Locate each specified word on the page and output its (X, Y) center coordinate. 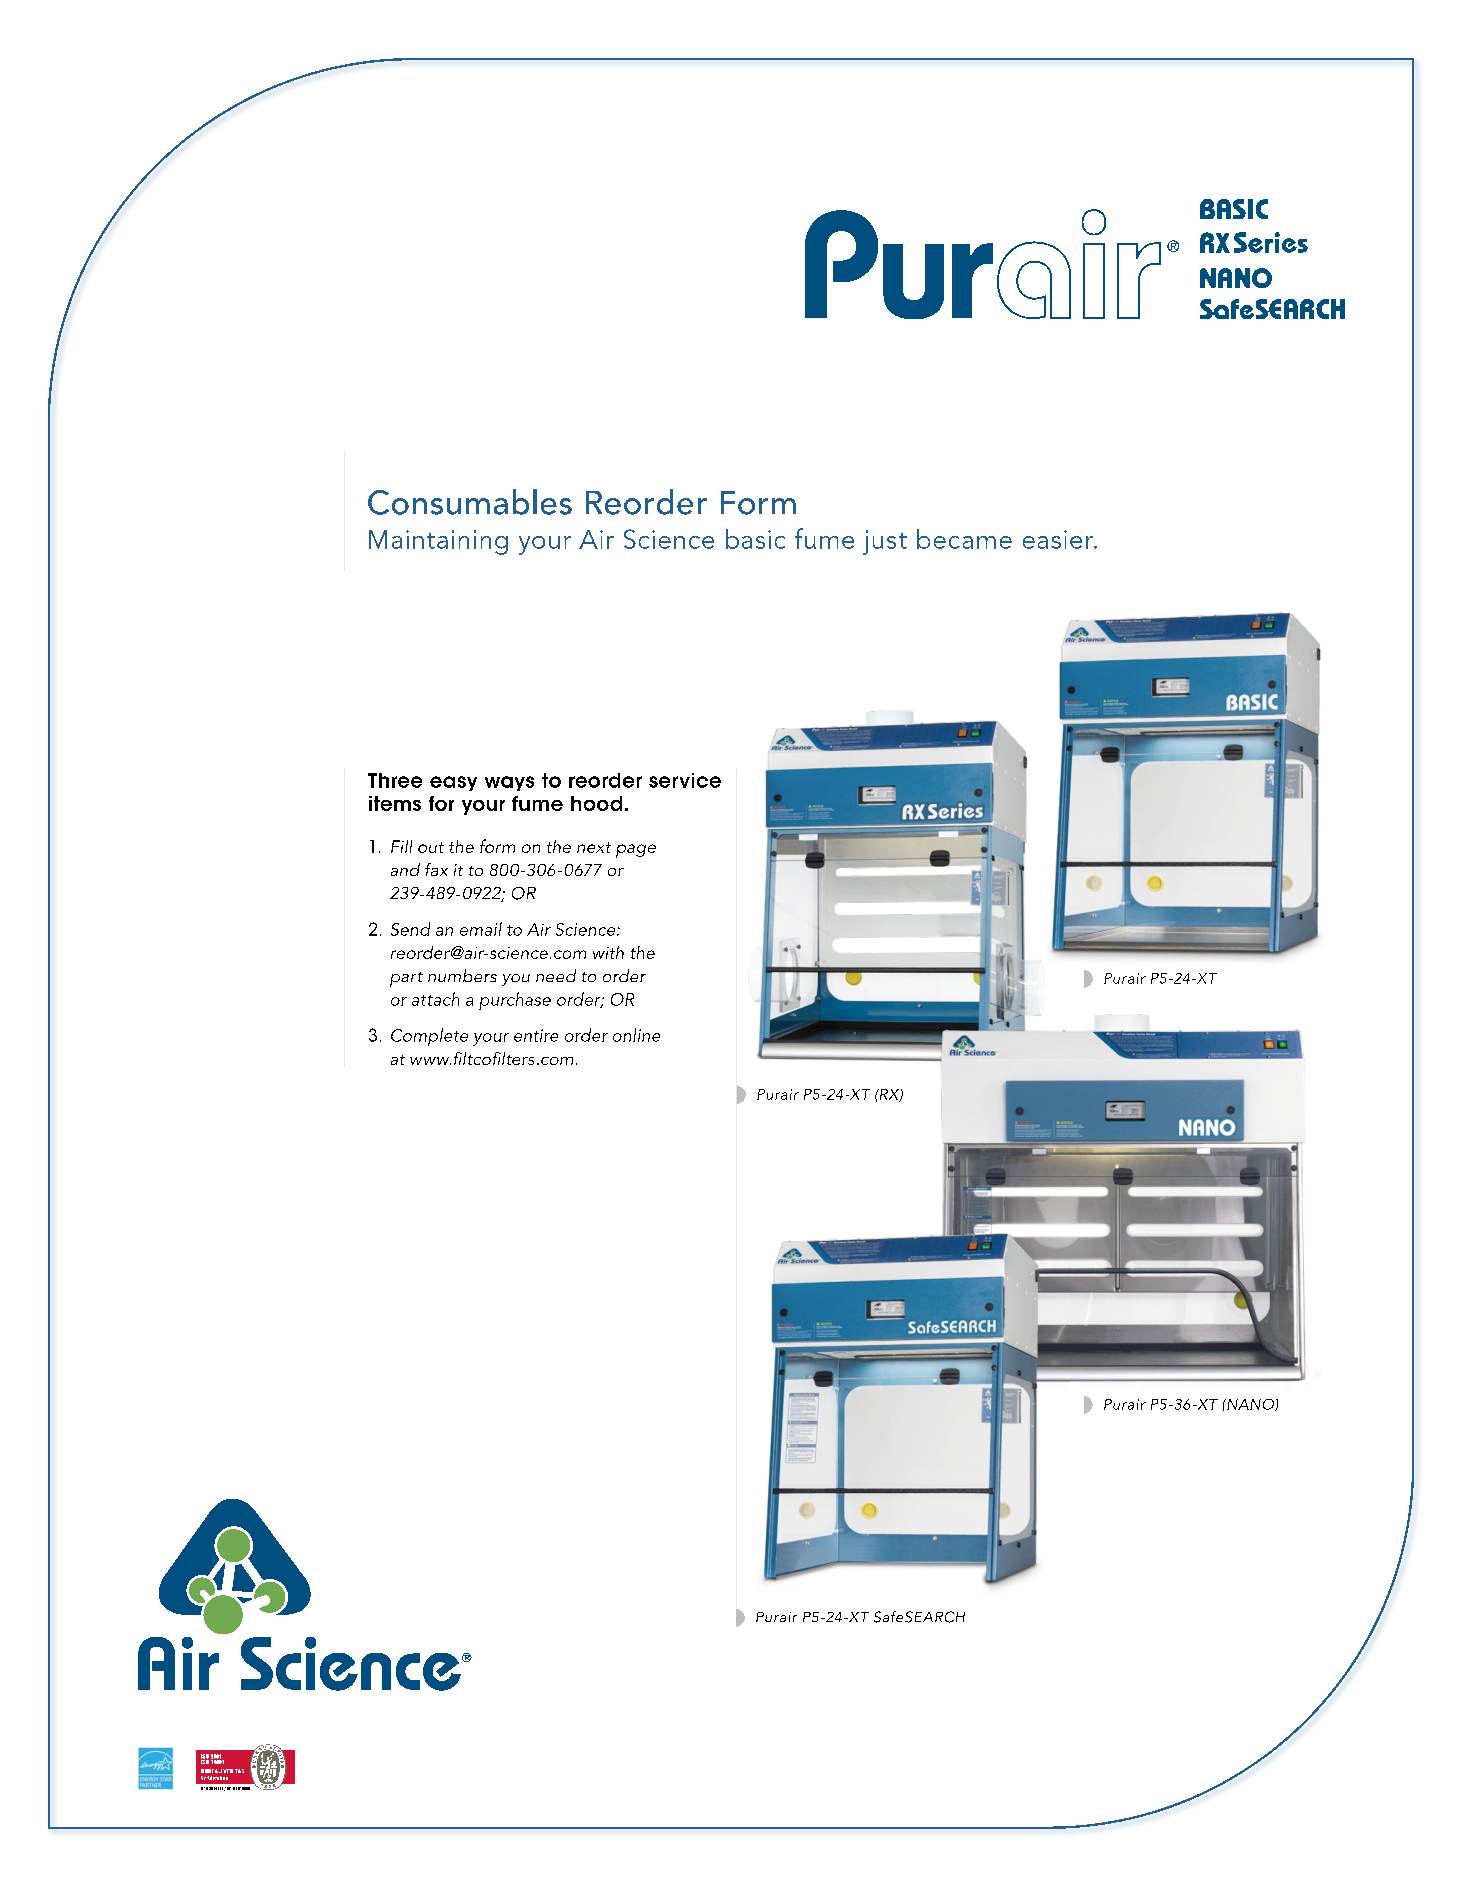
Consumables (470, 502)
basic (755, 539)
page (636, 851)
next (594, 847)
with (608, 952)
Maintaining (438, 542)
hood (596, 803)
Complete (429, 1037)
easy (453, 783)
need (556, 975)
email (481, 929)
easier (1059, 539)
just (885, 542)
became (964, 539)
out (431, 847)
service (685, 780)
